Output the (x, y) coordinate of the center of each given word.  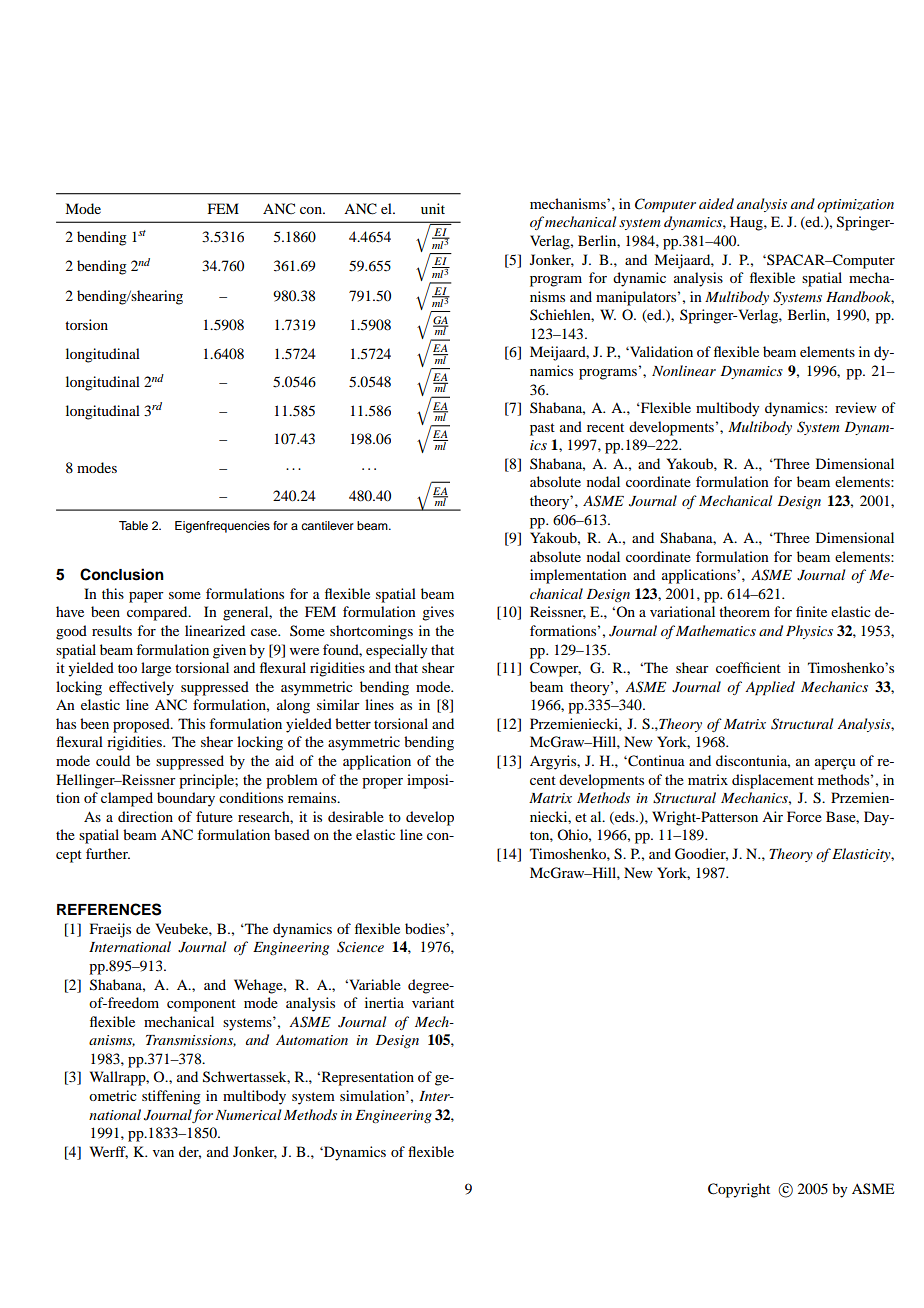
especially (396, 651)
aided (716, 203)
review (856, 407)
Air (772, 816)
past (542, 429)
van (163, 1153)
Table (133, 525)
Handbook (860, 297)
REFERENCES (109, 909)
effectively (141, 688)
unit (433, 208)
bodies (426, 928)
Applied (770, 688)
